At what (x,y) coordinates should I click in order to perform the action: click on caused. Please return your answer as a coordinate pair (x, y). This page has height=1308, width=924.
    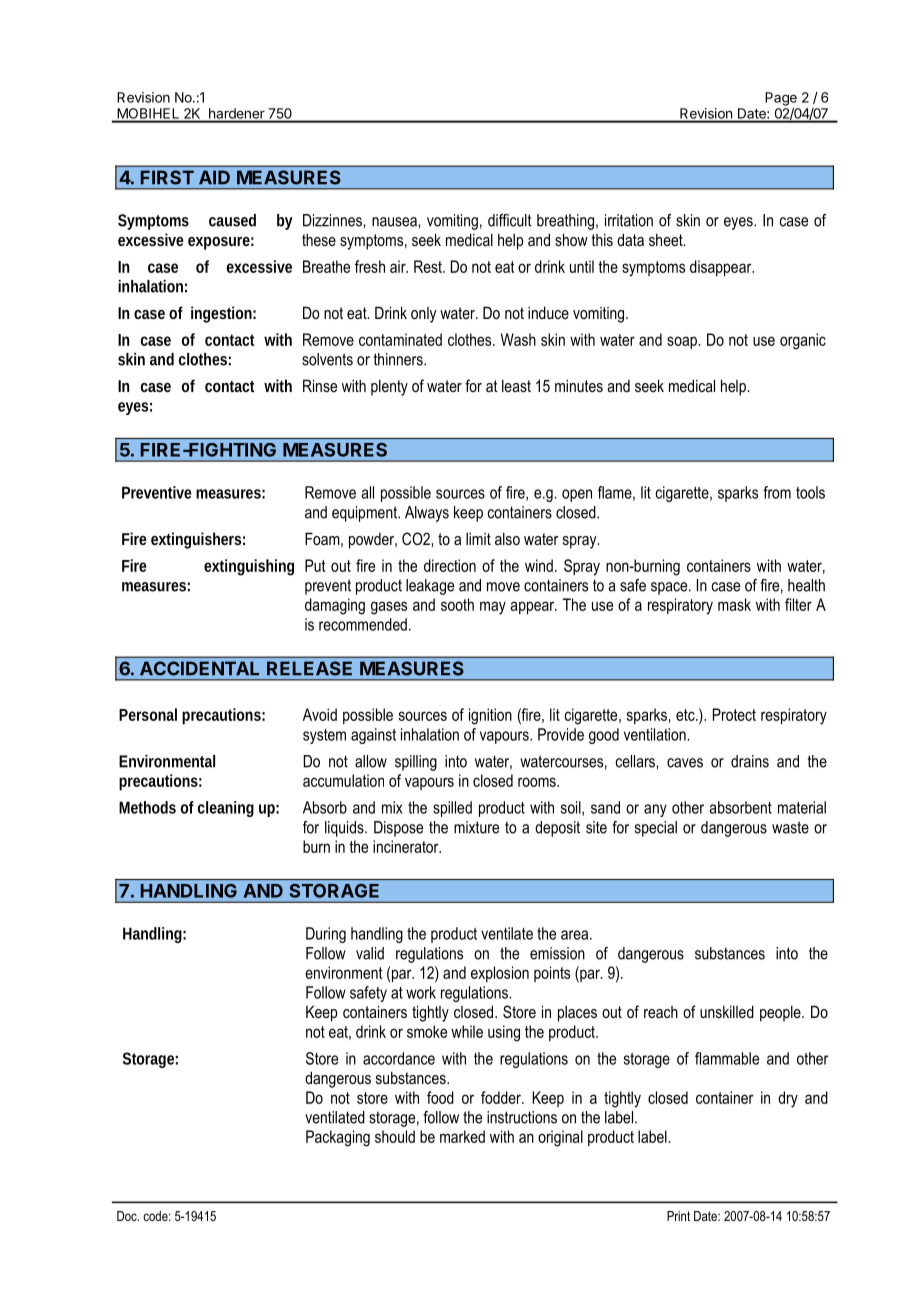
    Looking at the image, I should click on (232, 220).
